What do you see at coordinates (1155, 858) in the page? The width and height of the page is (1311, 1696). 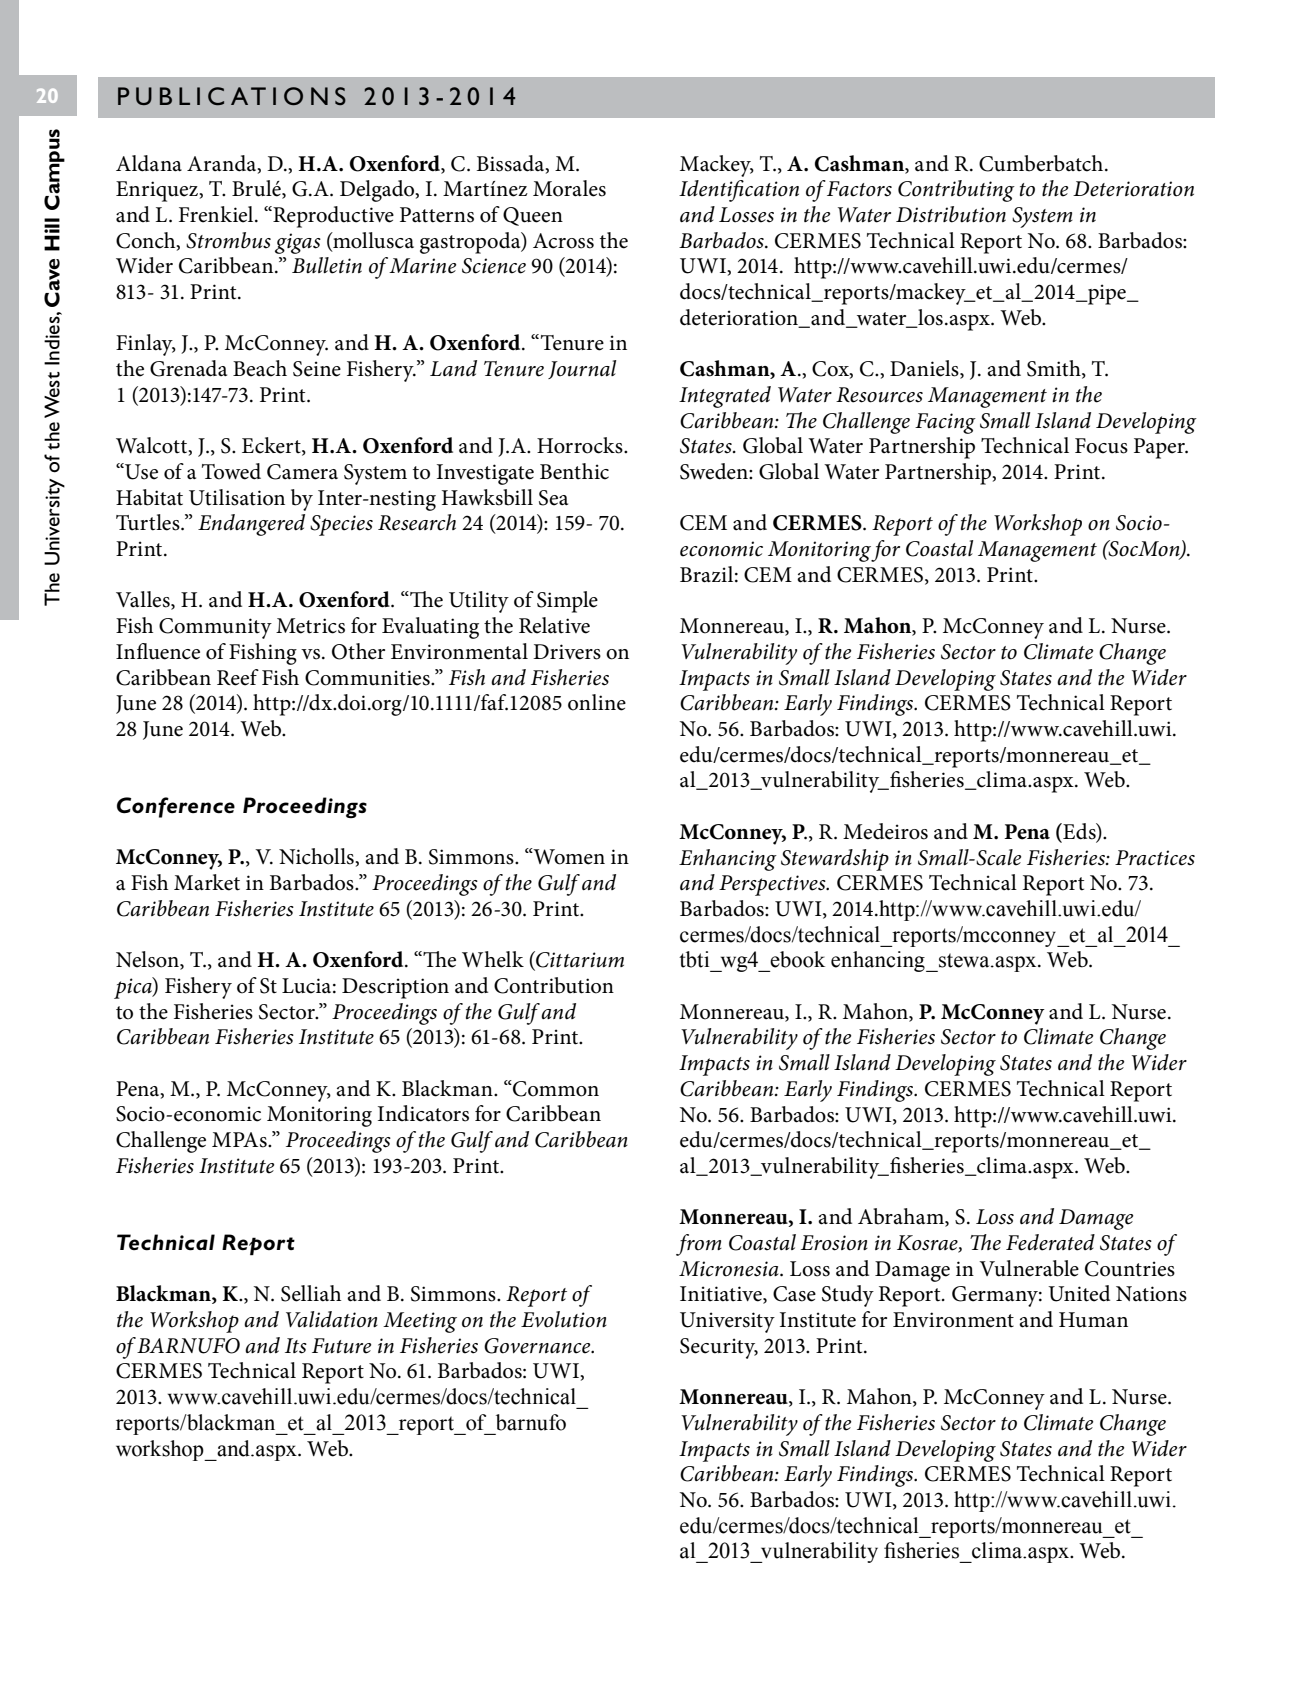 I see `Practices` at bounding box center [1155, 858].
